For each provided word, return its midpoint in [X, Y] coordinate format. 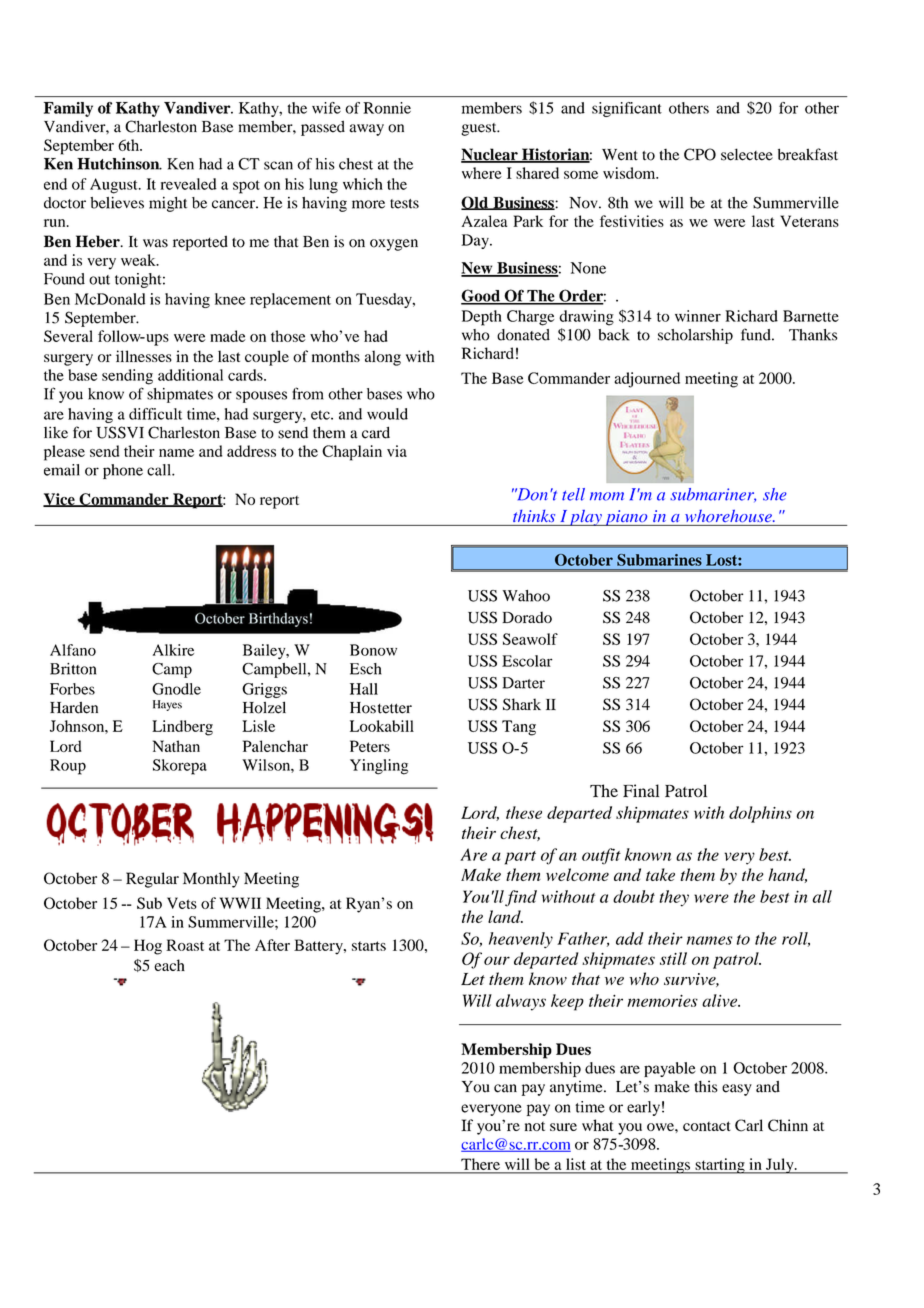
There [480, 1164]
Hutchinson [119, 164]
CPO [700, 154]
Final [641, 790]
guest [480, 129]
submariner [713, 495]
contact [707, 1126]
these [524, 812]
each [169, 965]
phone [123, 471]
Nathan [176, 746]
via [397, 451]
